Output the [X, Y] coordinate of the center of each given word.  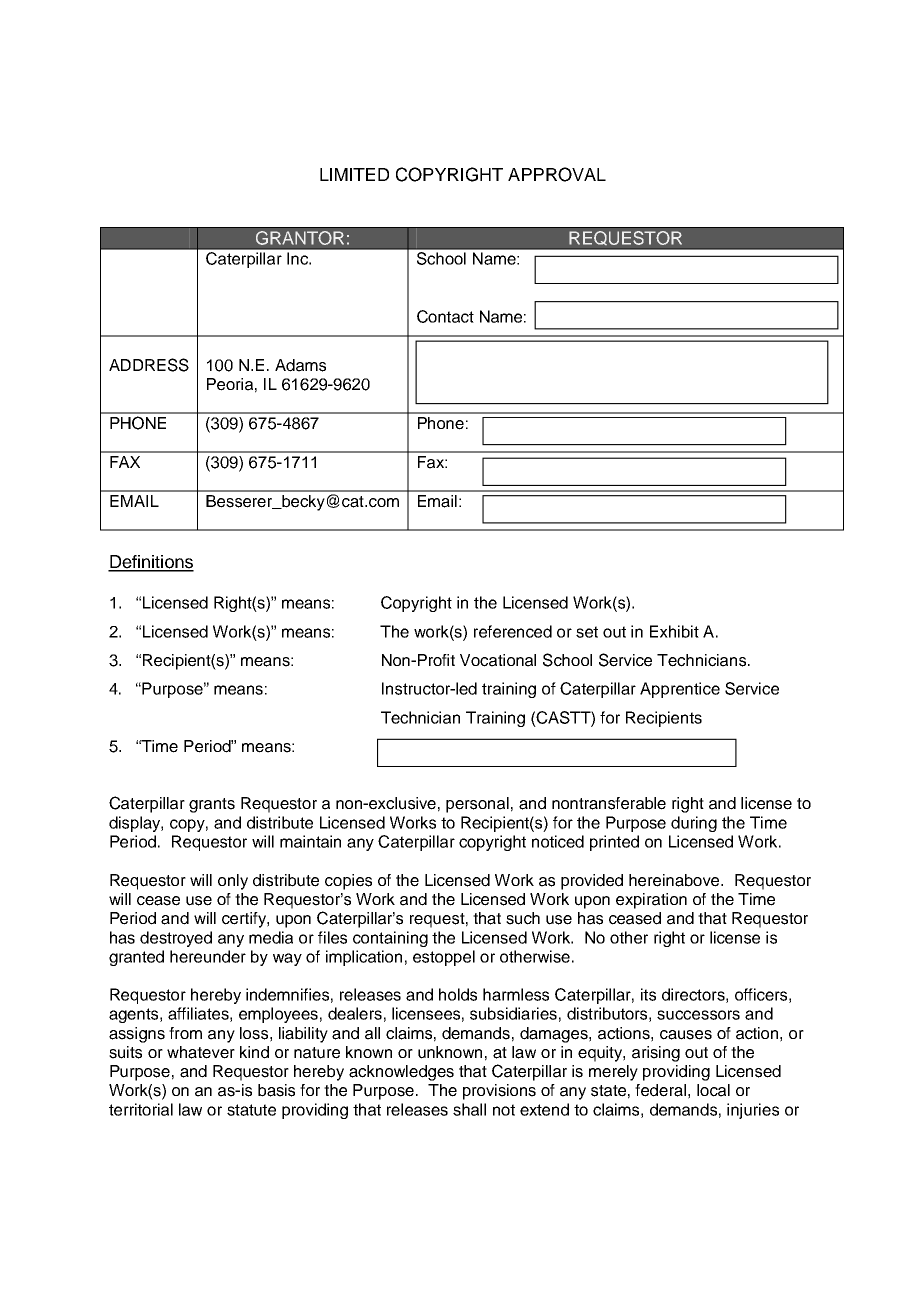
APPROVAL [557, 174]
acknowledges [401, 1073]
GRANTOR [300, 238]
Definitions [151, 563]
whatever [201, 1052]
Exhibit [674, 631]
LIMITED [354, 174]
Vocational [498, 660]
